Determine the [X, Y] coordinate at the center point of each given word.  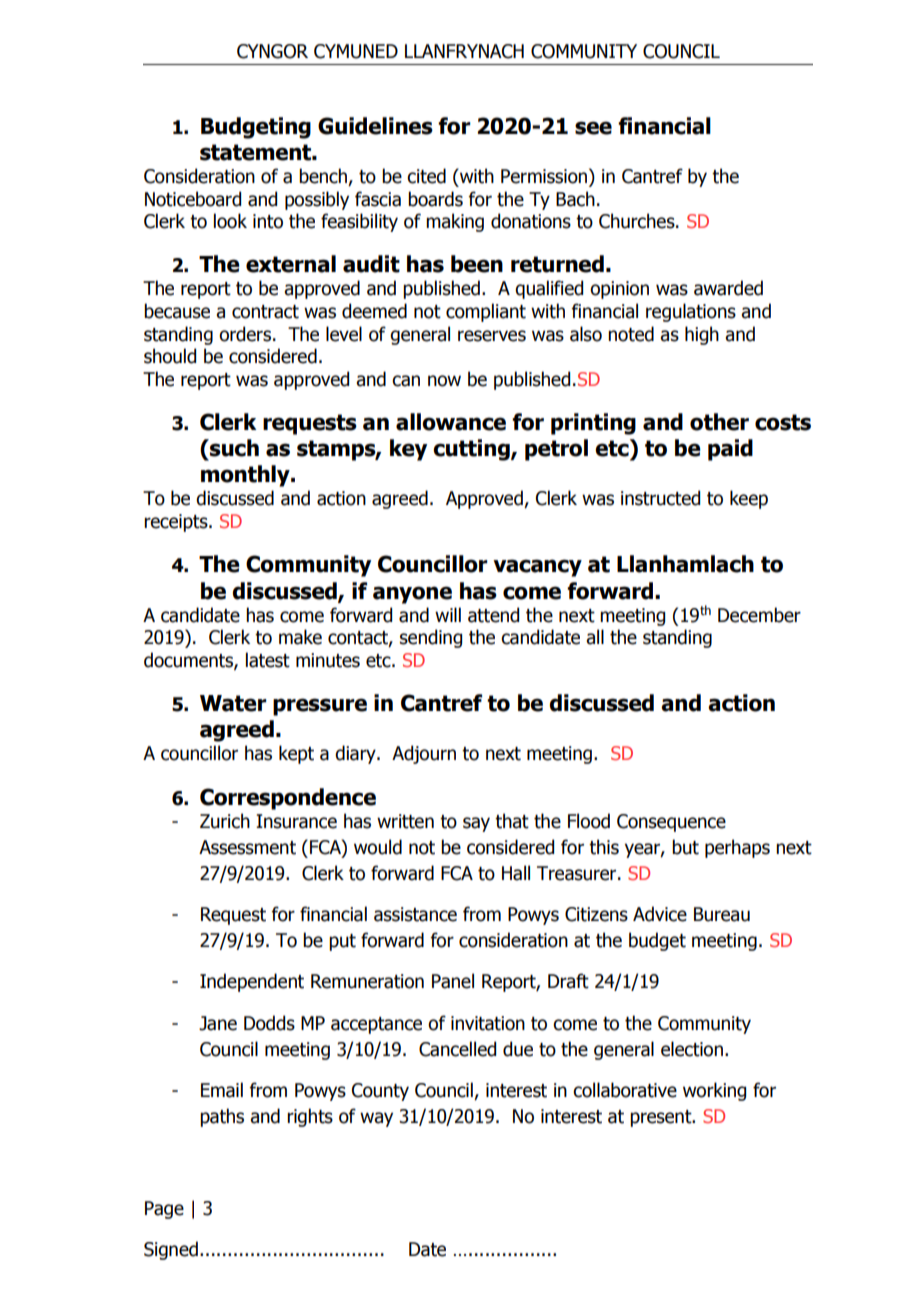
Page [164, 1210]
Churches [638, 221]
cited [426, 176]
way [376, 1119]
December [759, 615]
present [662, 1118]
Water [233, 703]
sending [431, 638]
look [230, 221]
